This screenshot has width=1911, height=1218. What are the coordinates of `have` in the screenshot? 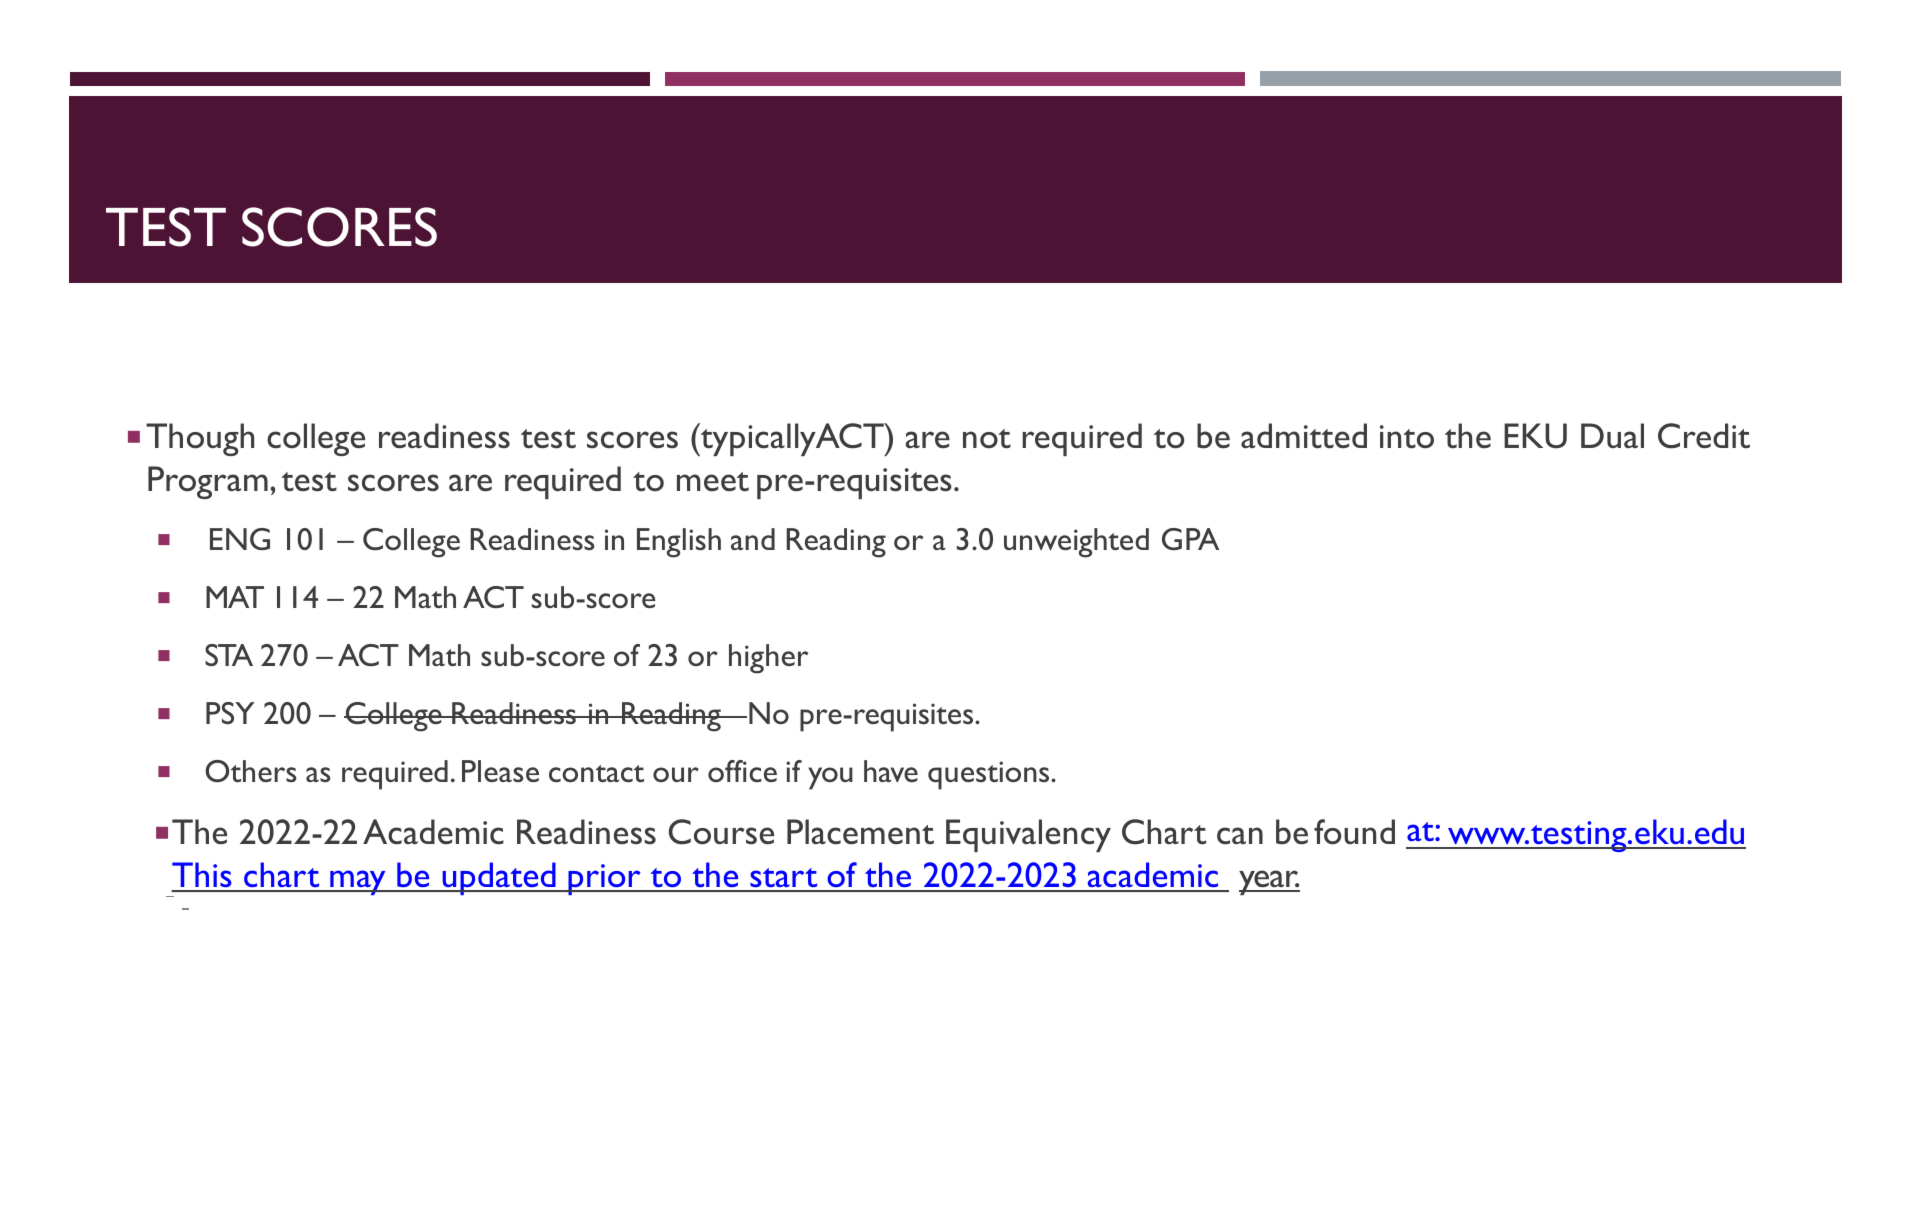 It's located at (891, 771).
